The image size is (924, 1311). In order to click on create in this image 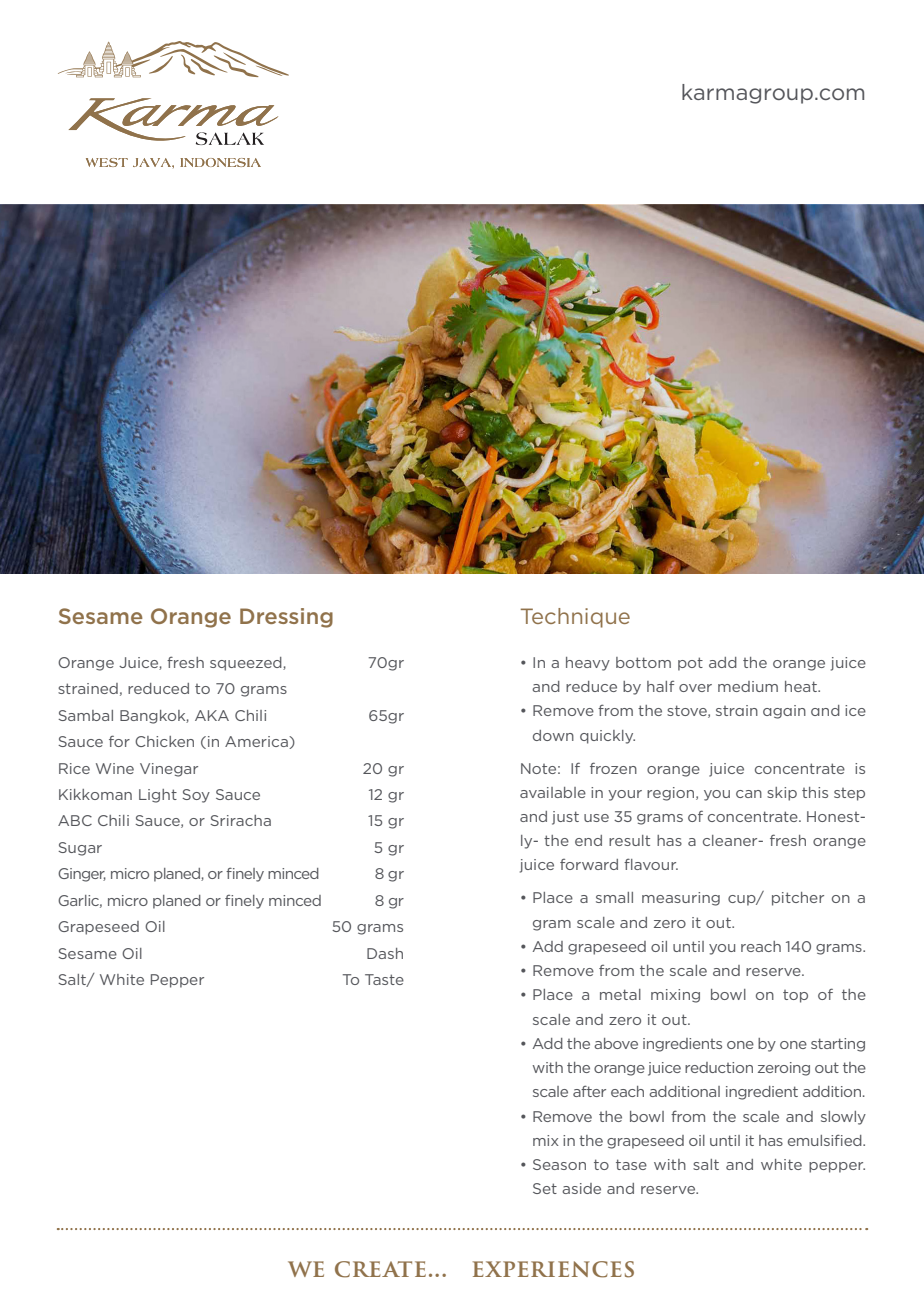, I will do `click(380, 1269)`.
